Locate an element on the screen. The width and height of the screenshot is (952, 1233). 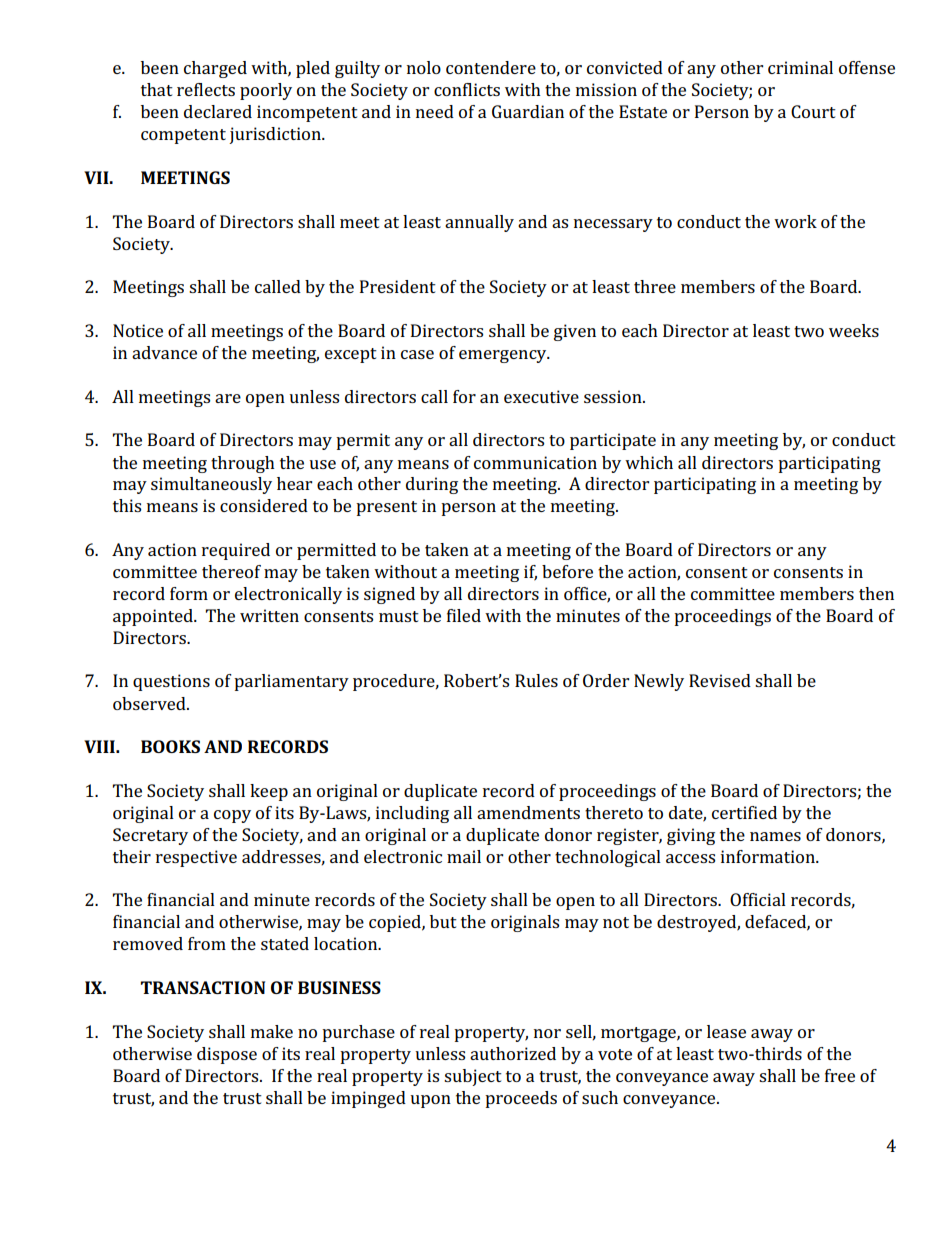
Court is located at coordinates (813, 111).
